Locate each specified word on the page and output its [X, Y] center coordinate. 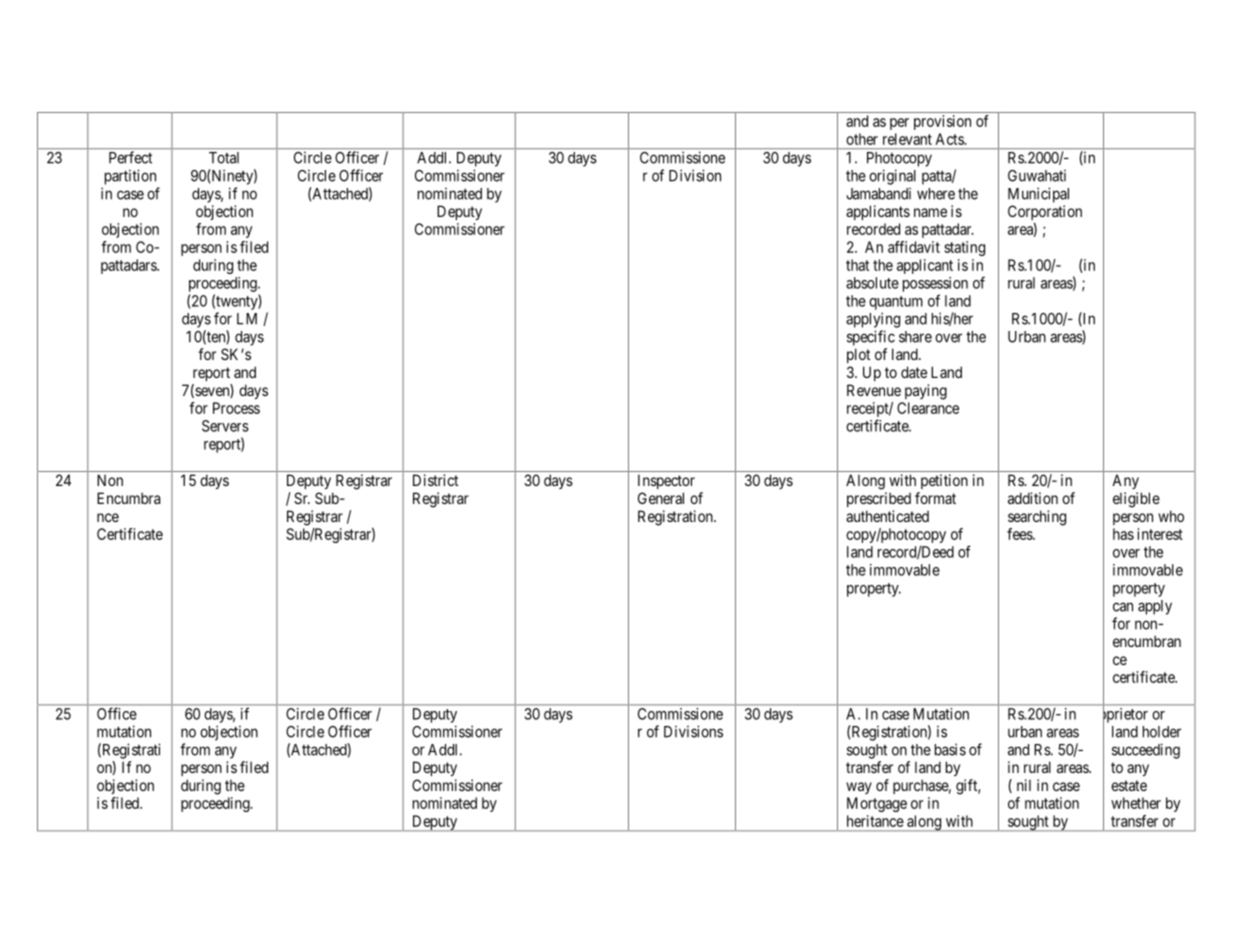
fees [1020, 534]
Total [224, 158]
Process [236, 408]
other [862, 139]
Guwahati [1037, 176]
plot [858, 355]
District [435, 480]
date [914, 372]
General [661, 498]
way [859, 788]
